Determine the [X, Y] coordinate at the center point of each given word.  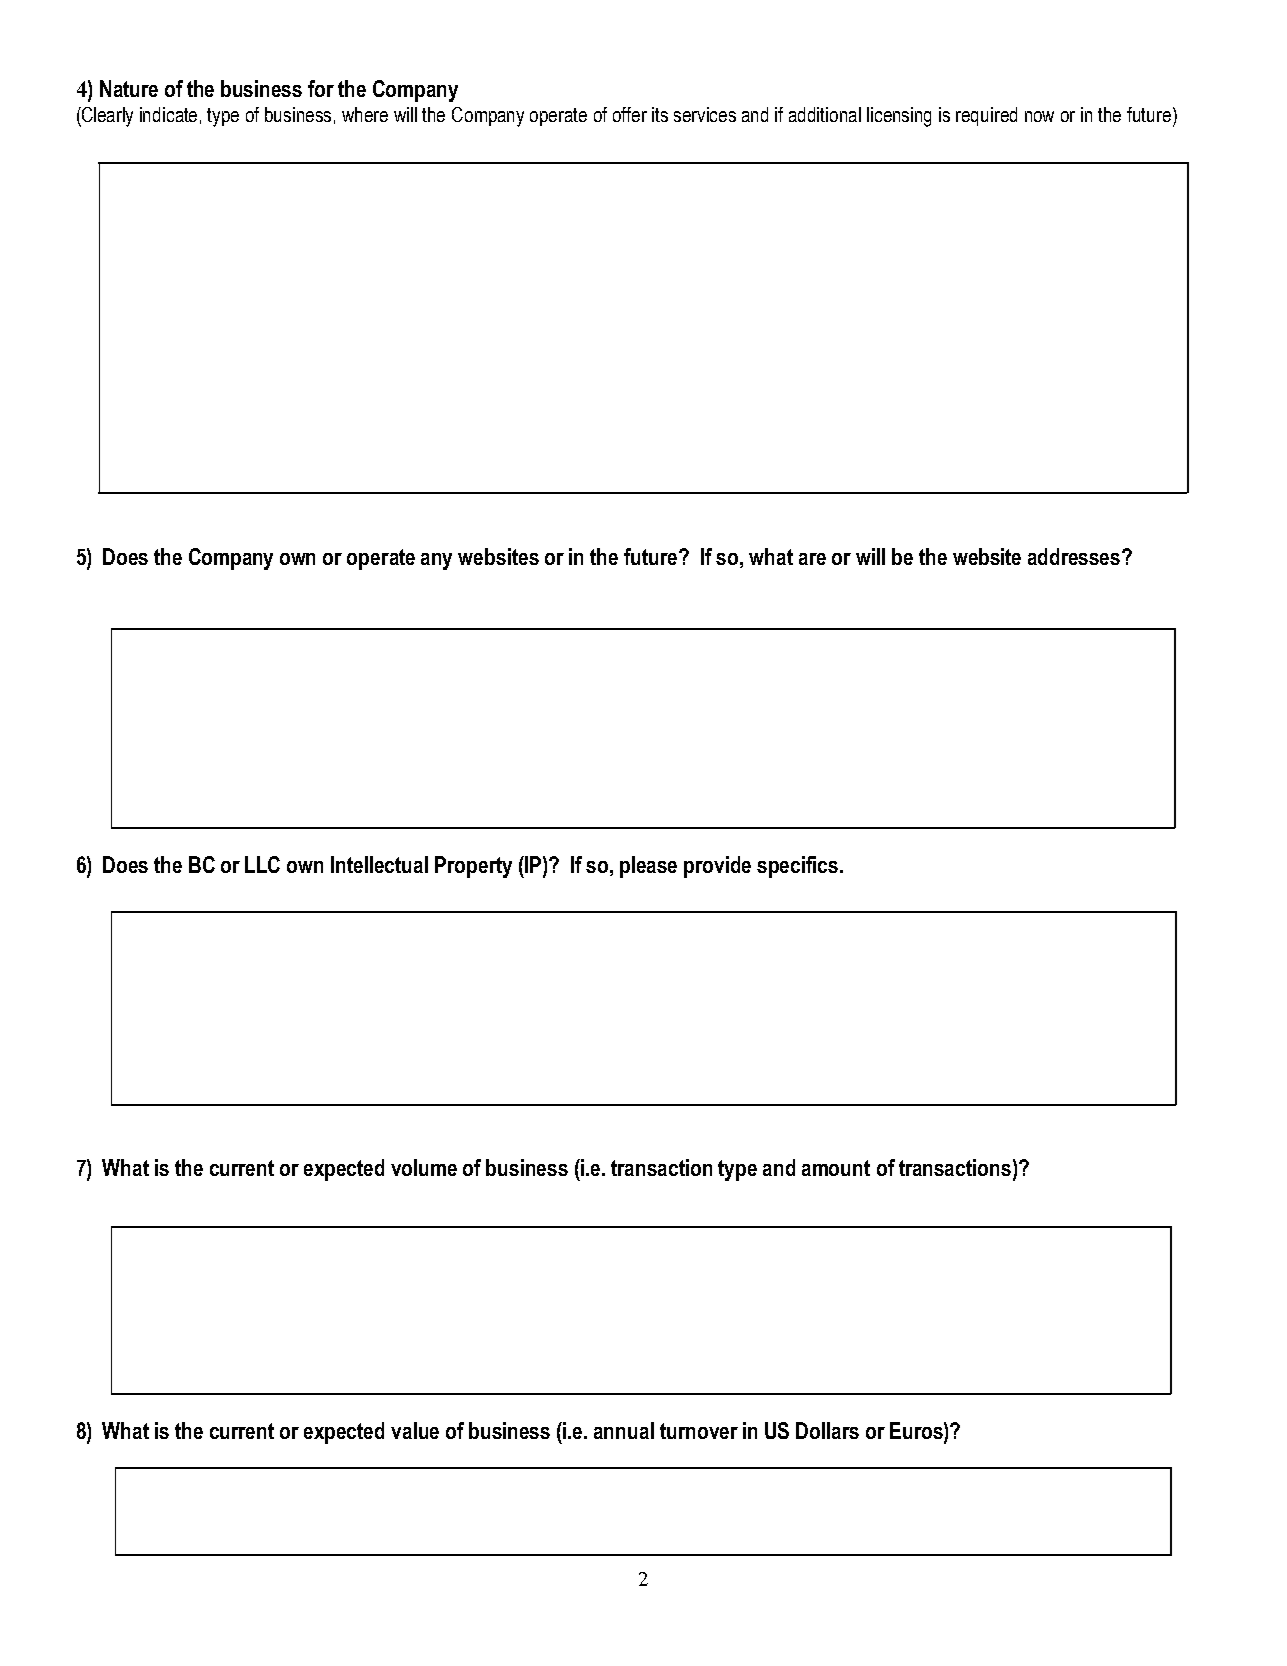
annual [624, 1430]
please [648, 867]
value [415, 1430]
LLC [262, 864]
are [812, 559]
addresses [1075, 556]
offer [630, 114]
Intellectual [379, 864]
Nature [129, 88]
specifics [799, 867]
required [986, 116]
